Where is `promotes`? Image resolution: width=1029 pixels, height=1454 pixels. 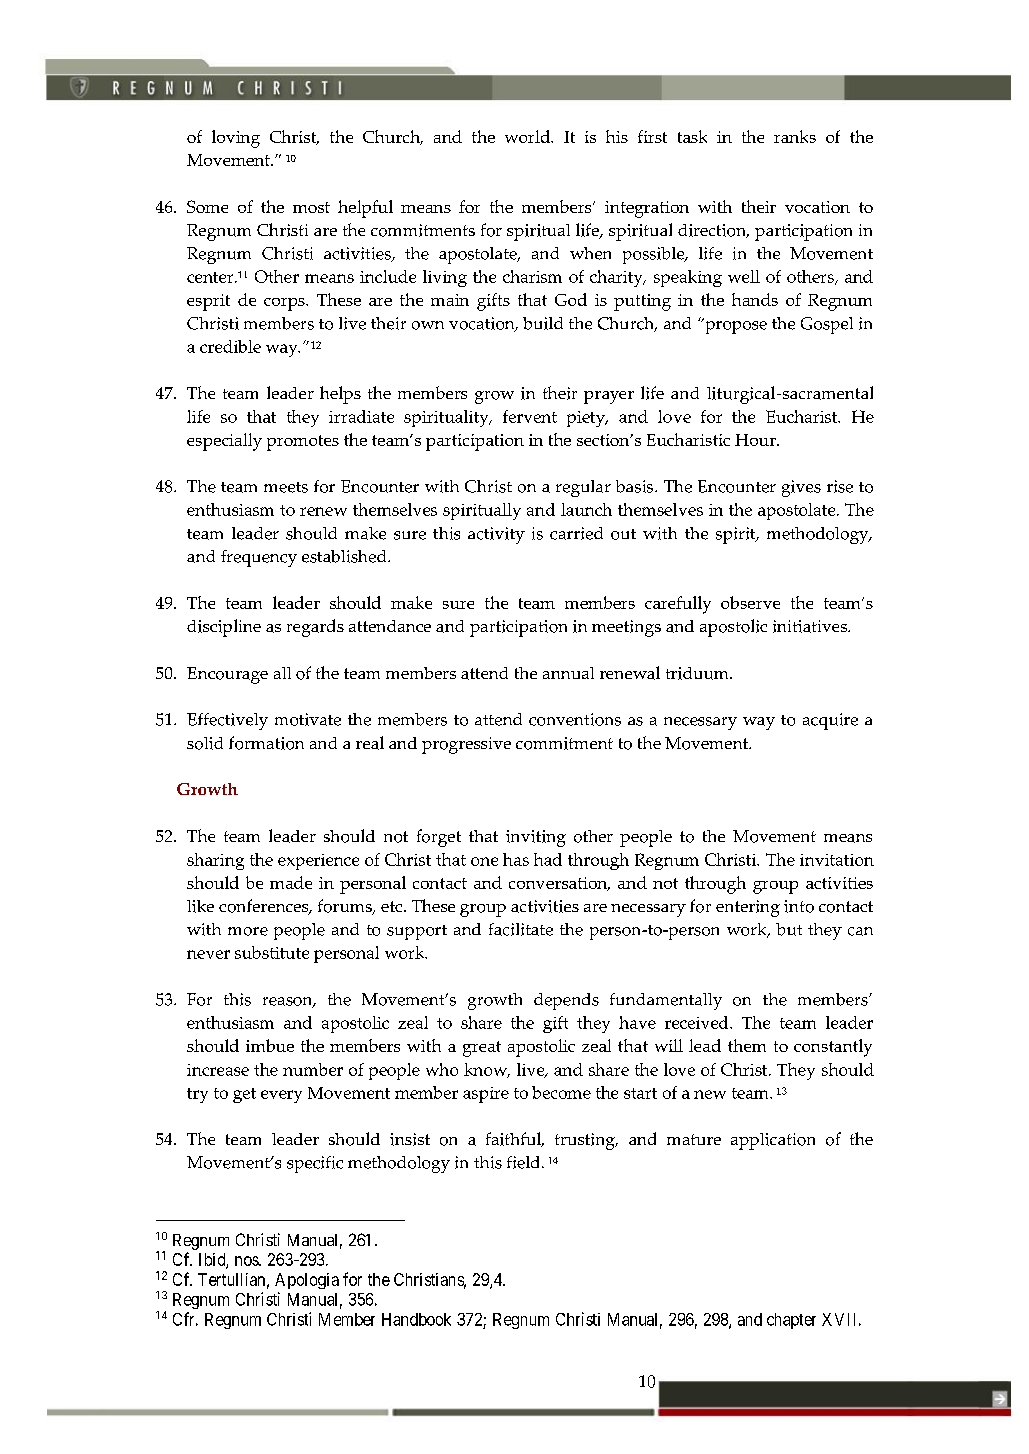
promotes is located at coordinates (303, 443).
